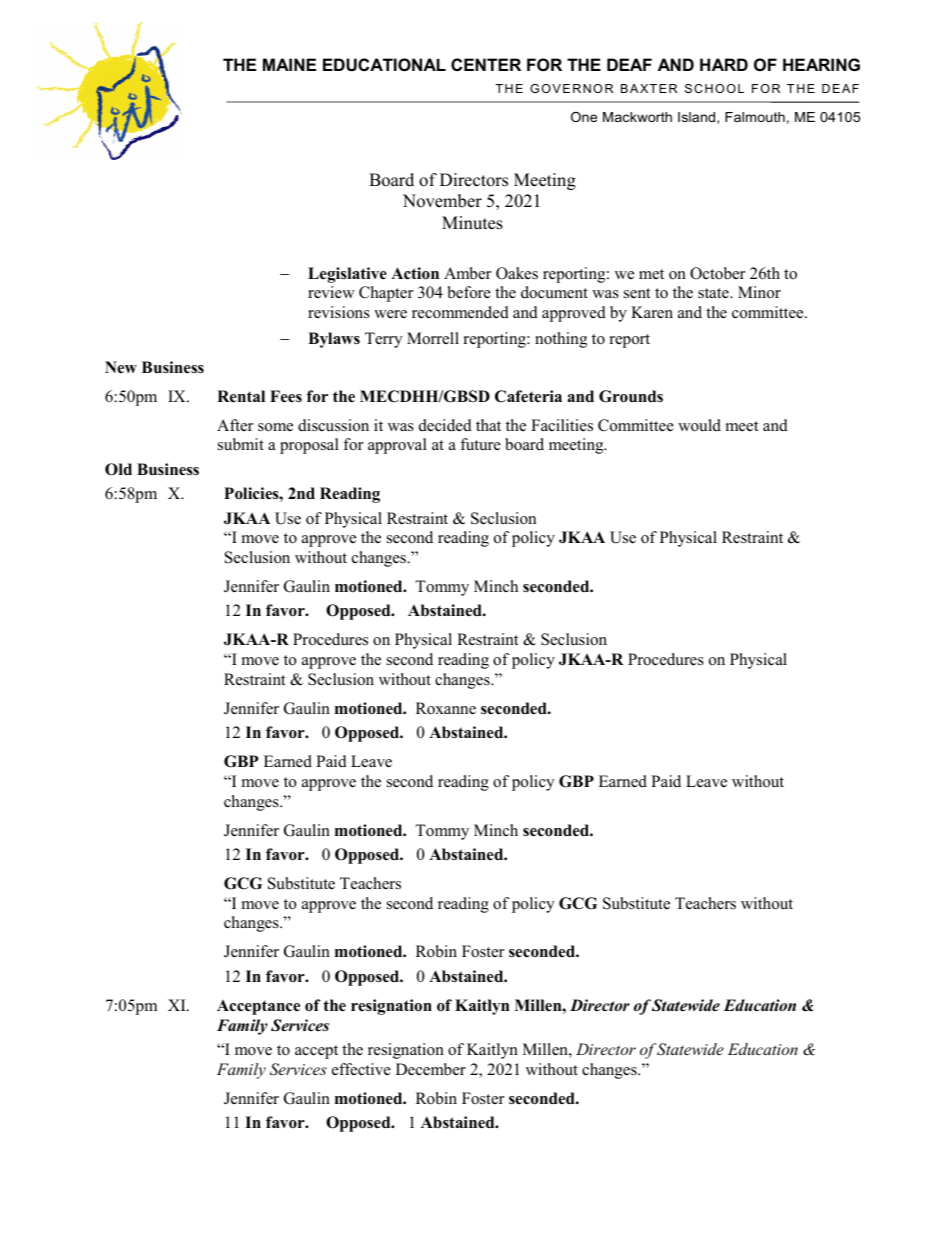 This page has width=952, height=1233. Describe the element at coordinates (460, 312) in the page. I see `recommended` at that location.
